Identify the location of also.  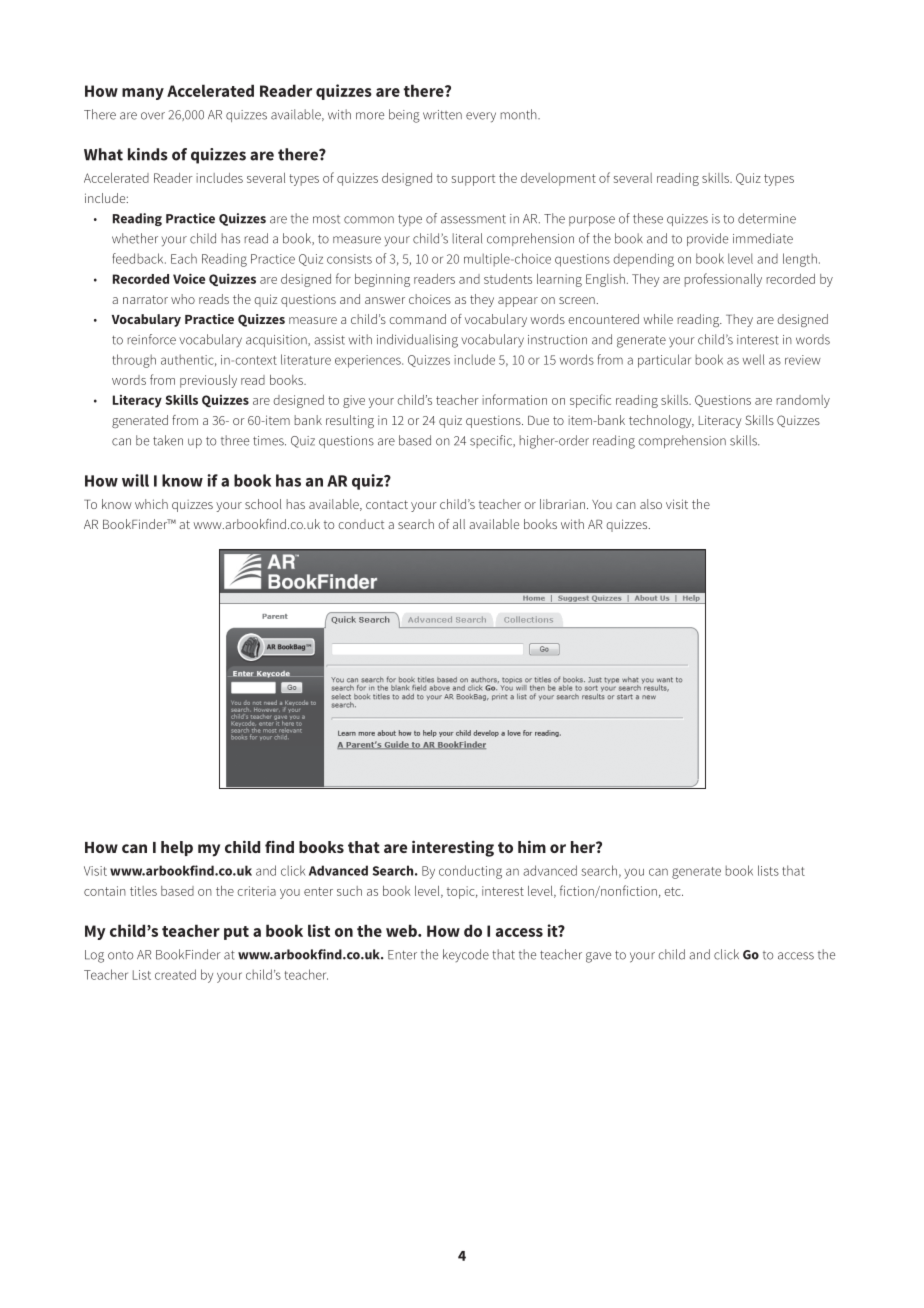
(651, 504).
